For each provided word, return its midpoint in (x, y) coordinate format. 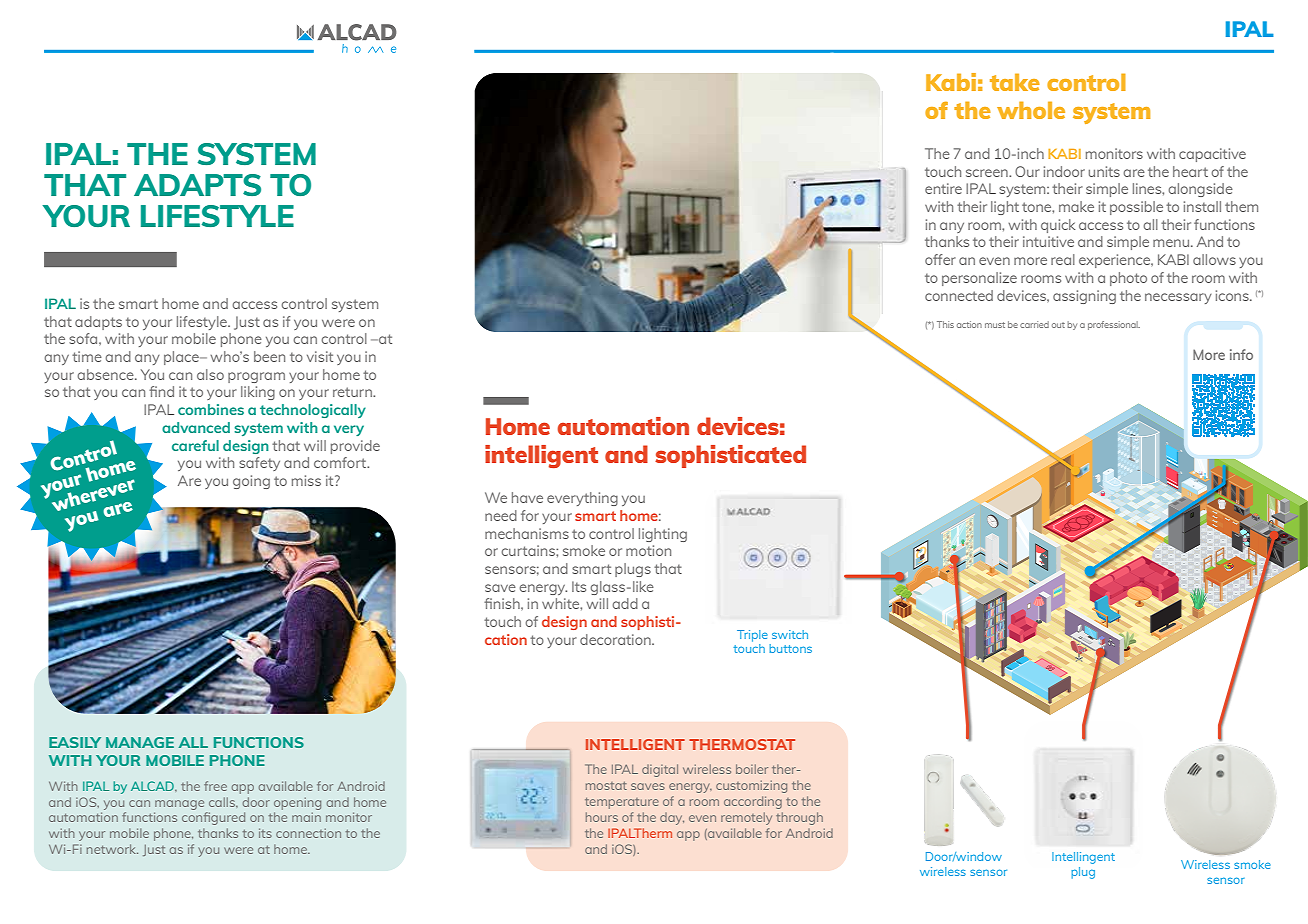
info (1241, 354)
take (1015, 82)
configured (213, 818)
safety (259, 464)
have (527, 497)
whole (1031, 110)
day (672, 819)
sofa (84, 338)
